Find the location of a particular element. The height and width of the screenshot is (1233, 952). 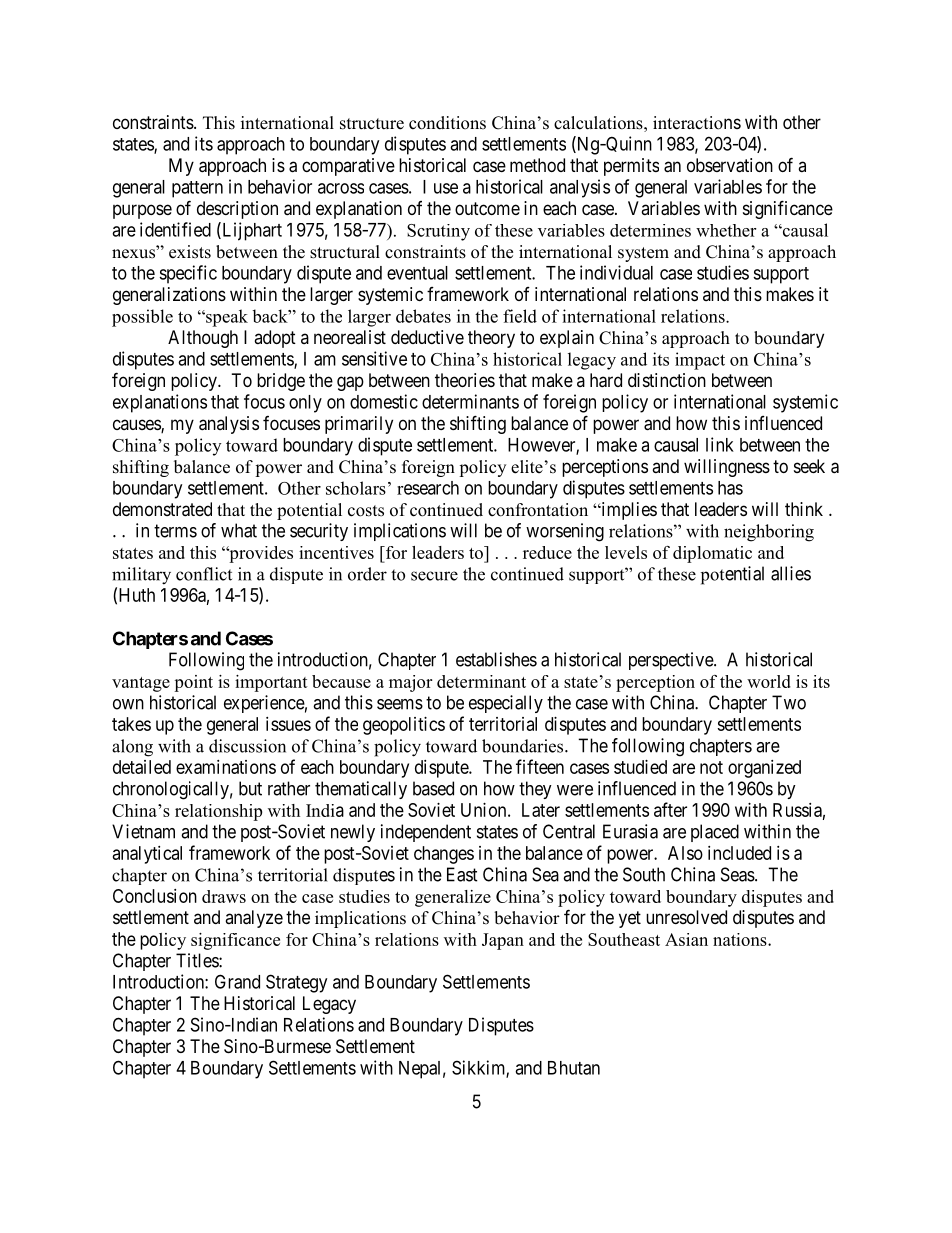

secure is located at coordinates (434, 576).
